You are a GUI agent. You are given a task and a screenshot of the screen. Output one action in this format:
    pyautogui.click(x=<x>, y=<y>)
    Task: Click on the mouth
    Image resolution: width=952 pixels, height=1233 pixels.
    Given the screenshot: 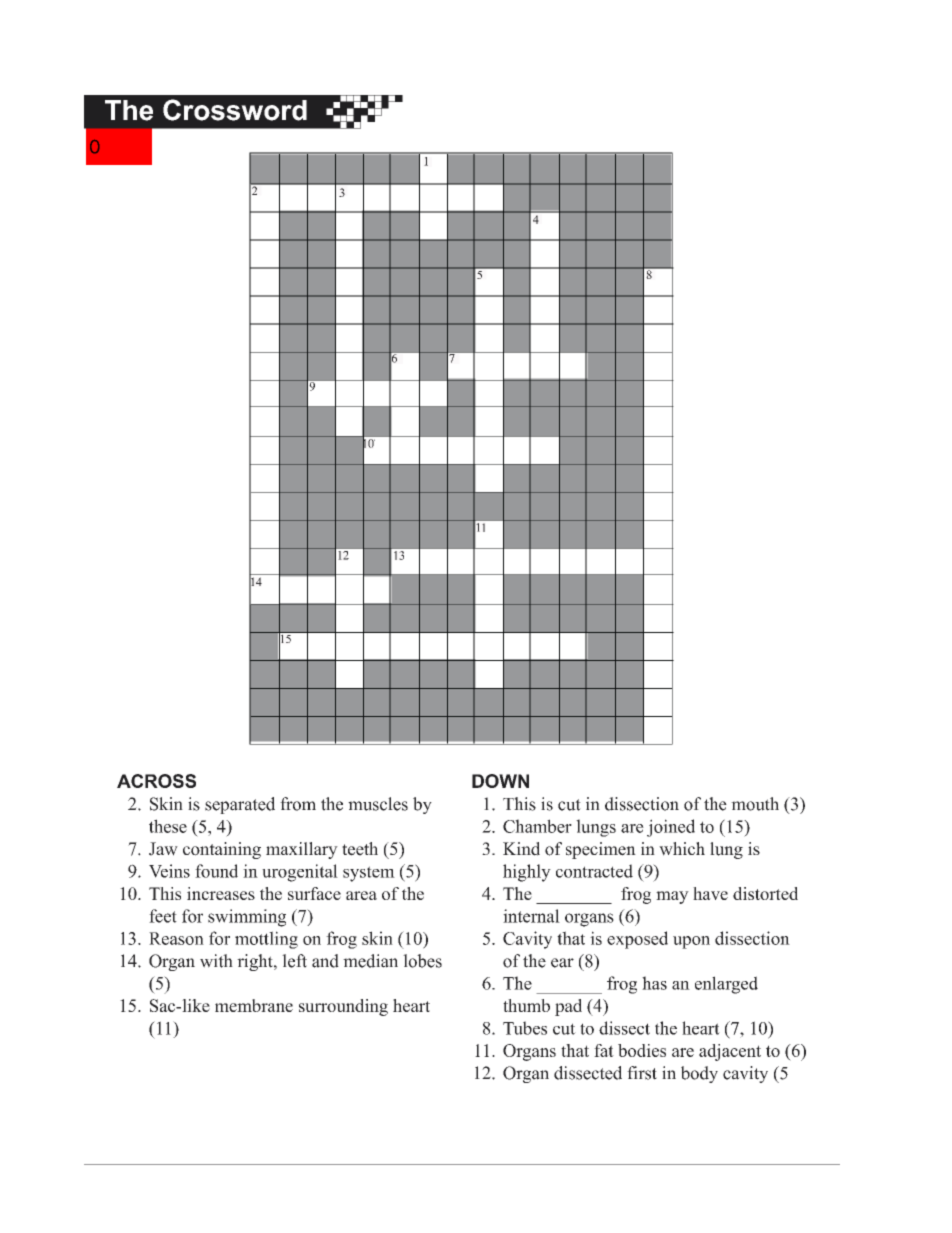 What is the action you would take?
    pyautogui.click(x=755, y=804)
